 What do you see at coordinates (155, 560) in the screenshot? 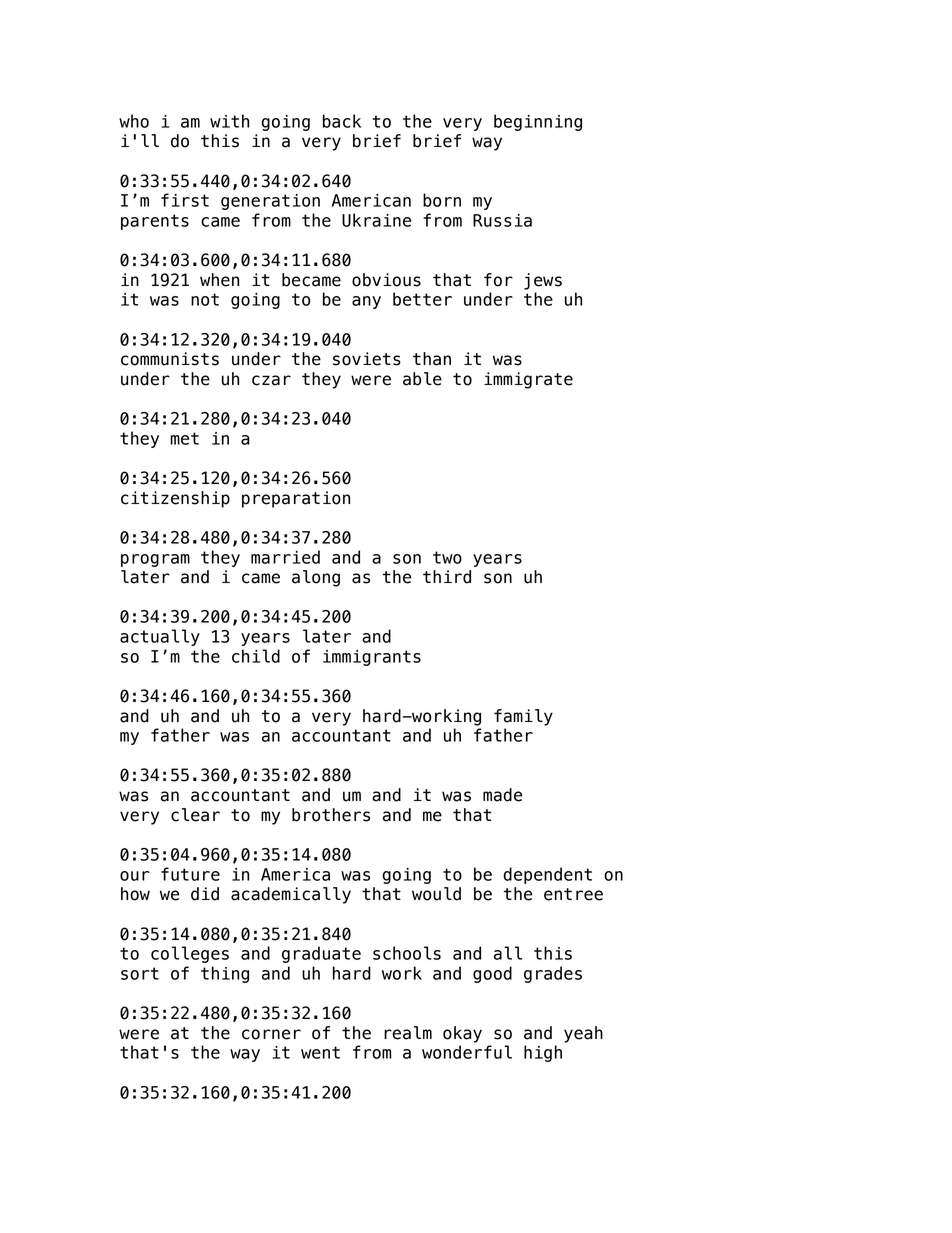
I see `program` at bounding box center [155, 560].
